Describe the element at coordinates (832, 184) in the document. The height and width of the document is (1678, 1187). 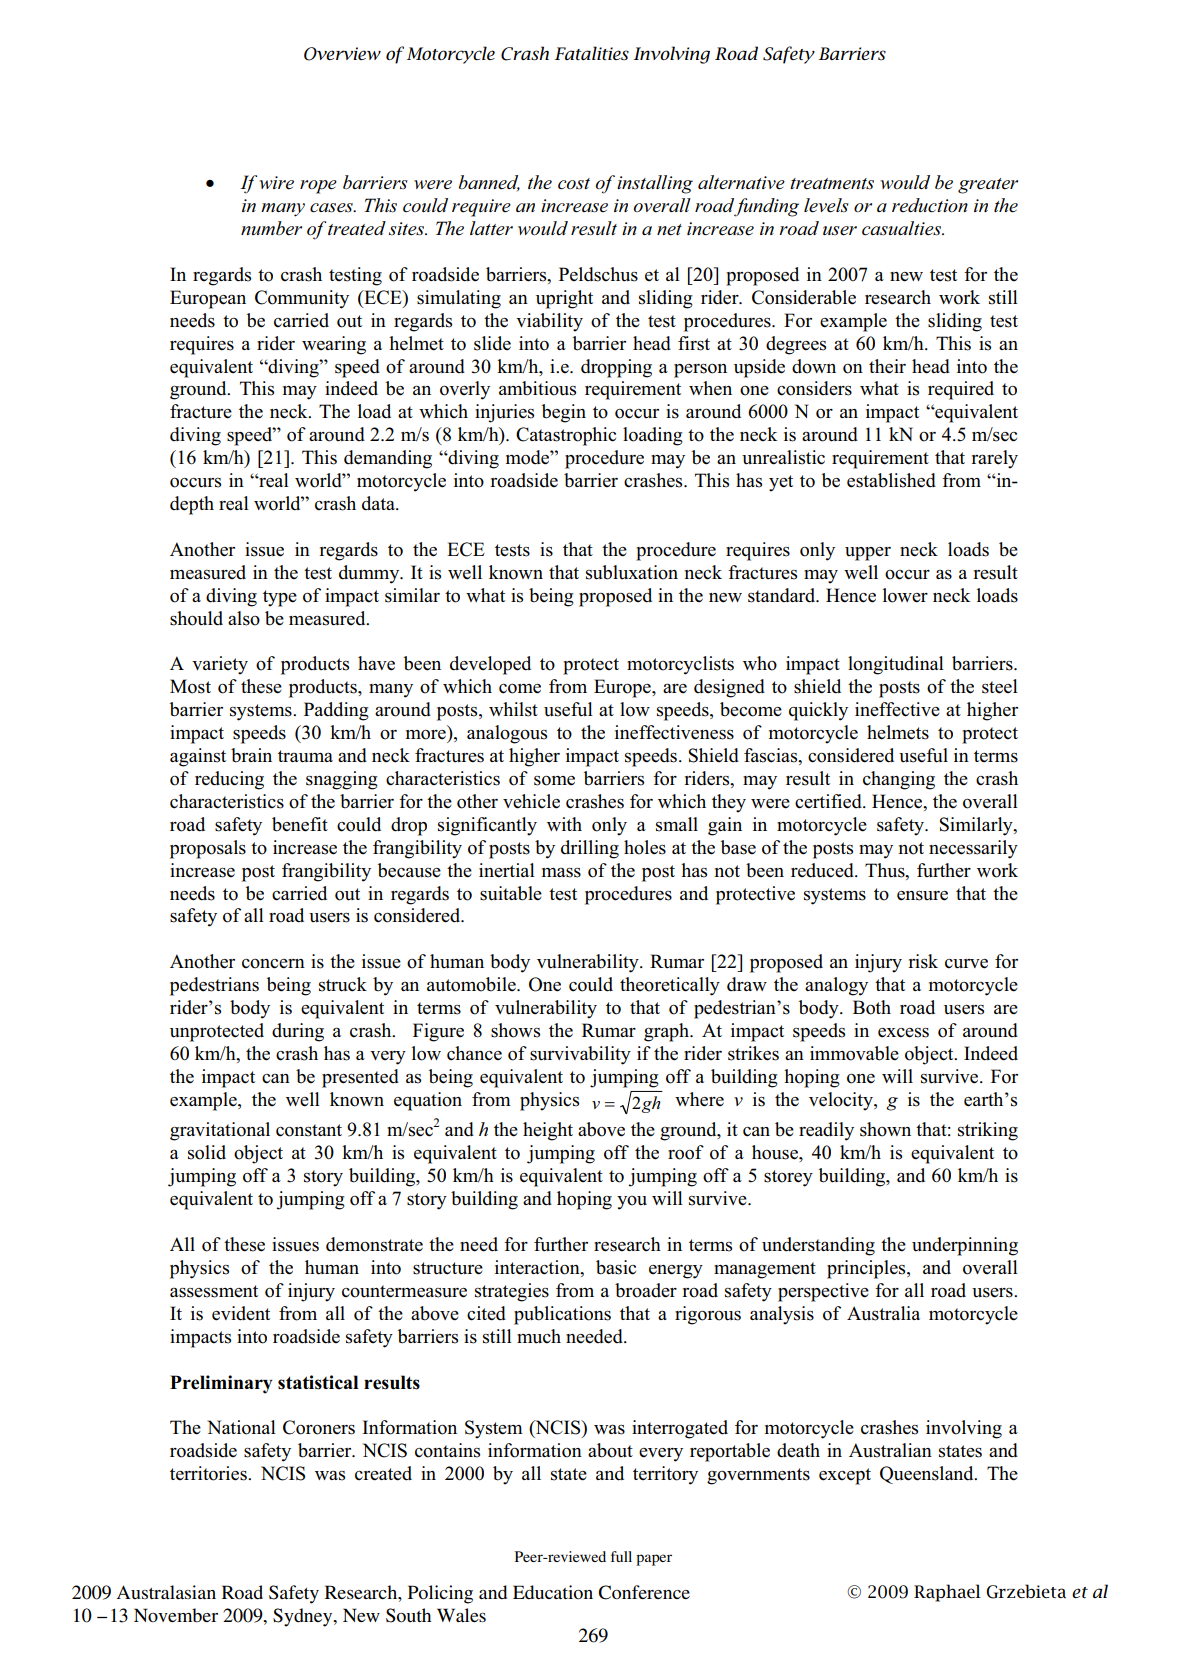
I see `treatments` at that location.
